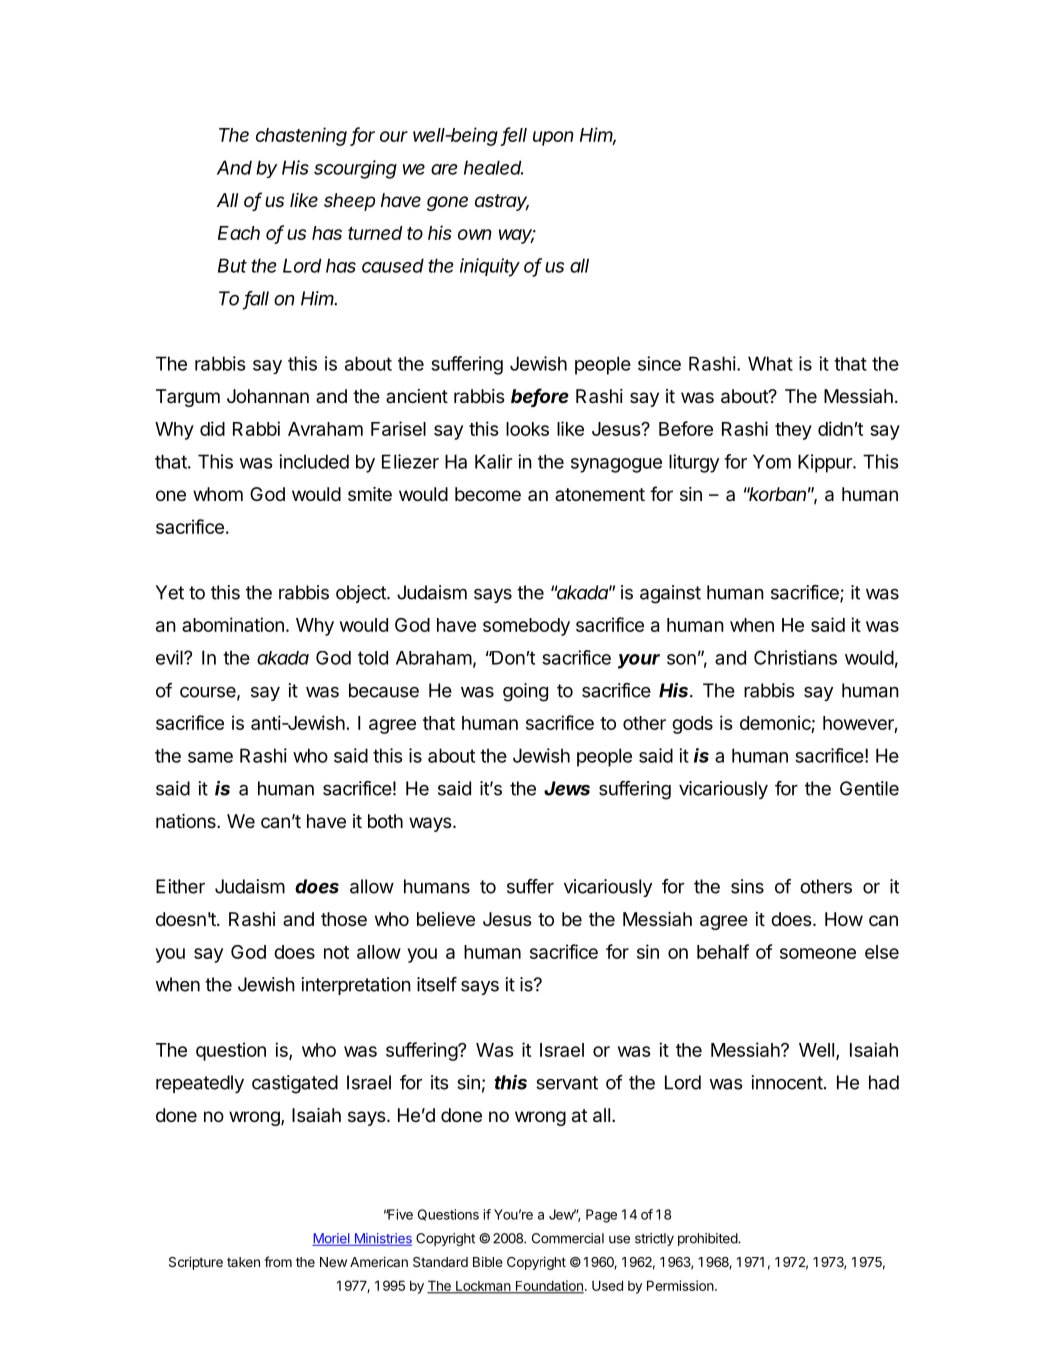  Describe the element at coordinates (188, 398) in the image. I see `Targum` at that location.
